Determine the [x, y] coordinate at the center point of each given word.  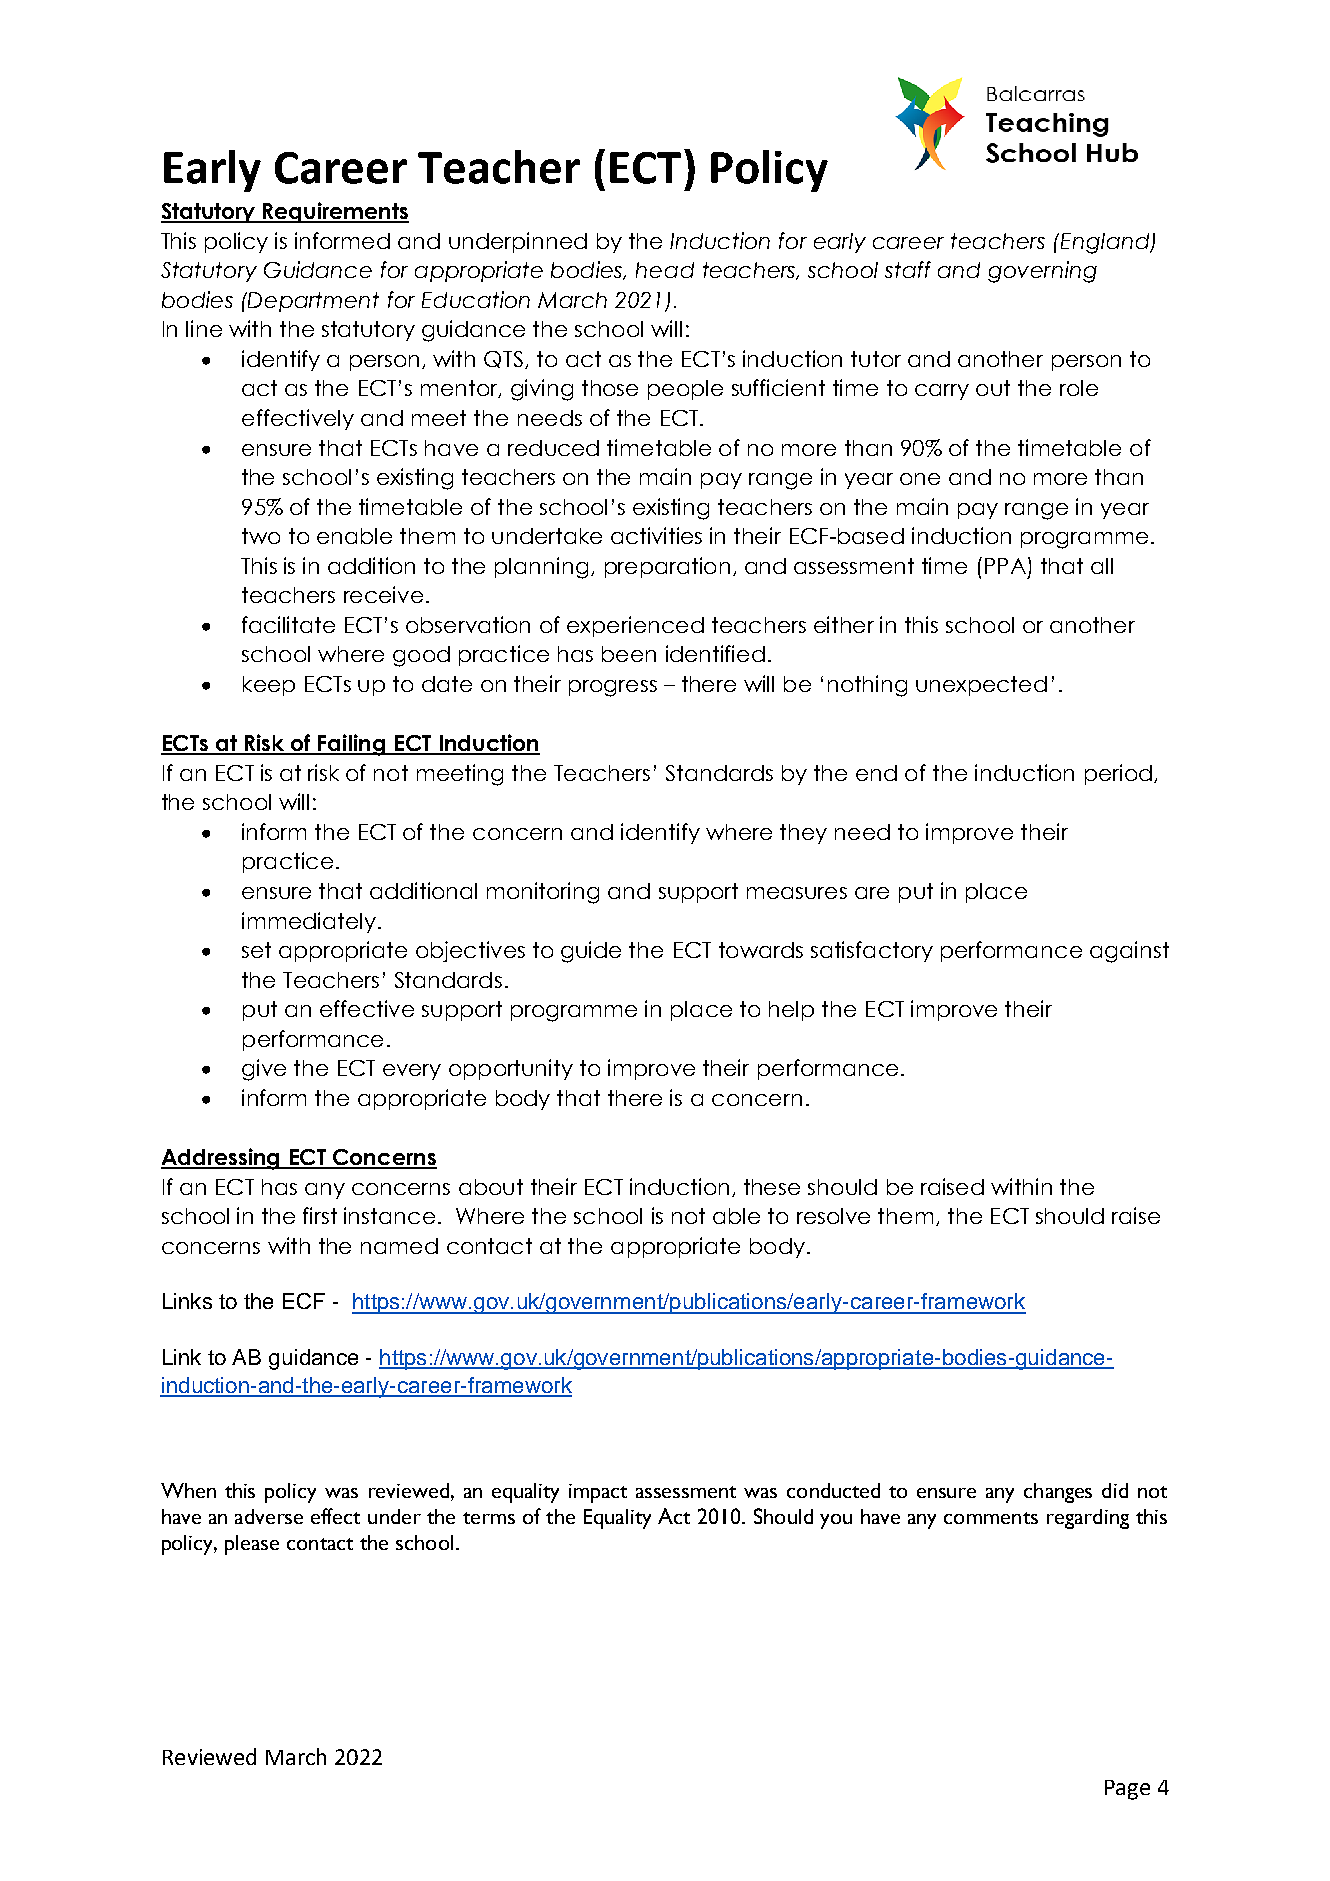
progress [613, 688]
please [252, 1545]
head [665, 270]
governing [1042, 272]
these [772, 1187]
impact [598, 1493]
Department [312, 302]
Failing [352, 745]
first [320, 1215]
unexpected [981, 686]
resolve [833, 1216]
